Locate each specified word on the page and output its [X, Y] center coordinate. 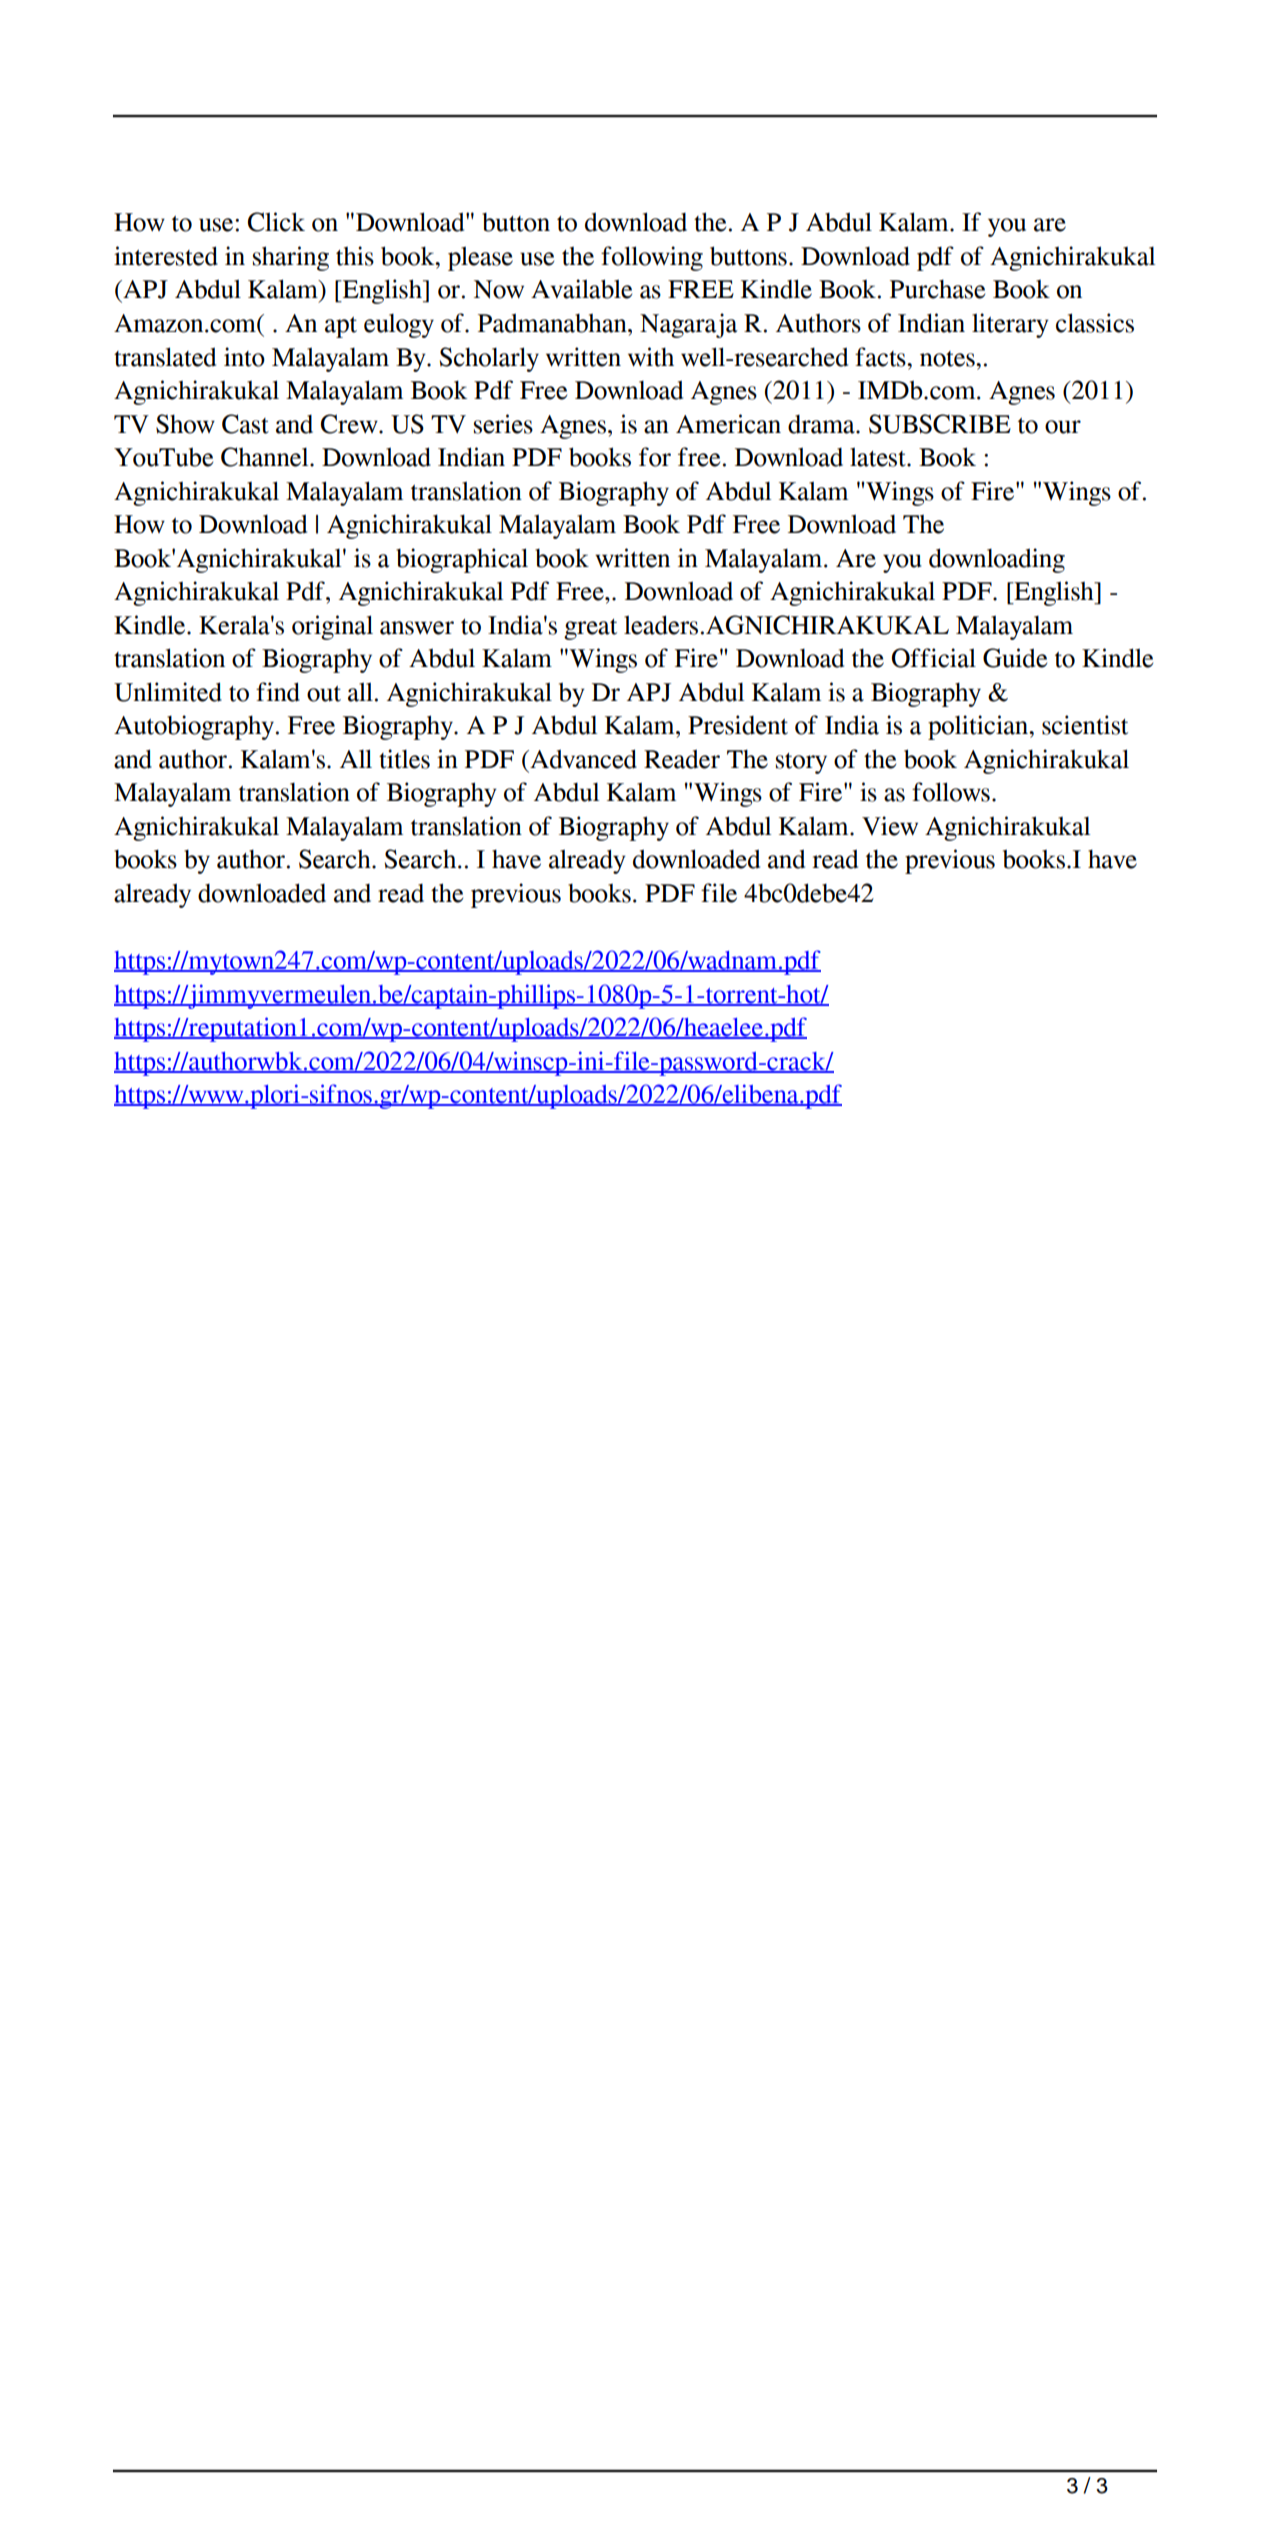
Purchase [937, 289]
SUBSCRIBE [940, 424]
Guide [1015, 658]
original [332, 627]
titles [404, 759]
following [652, 258]
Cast [245, 424]
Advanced [582, 759]
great [590, 629]
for [655, 457]
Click [276, 222]
